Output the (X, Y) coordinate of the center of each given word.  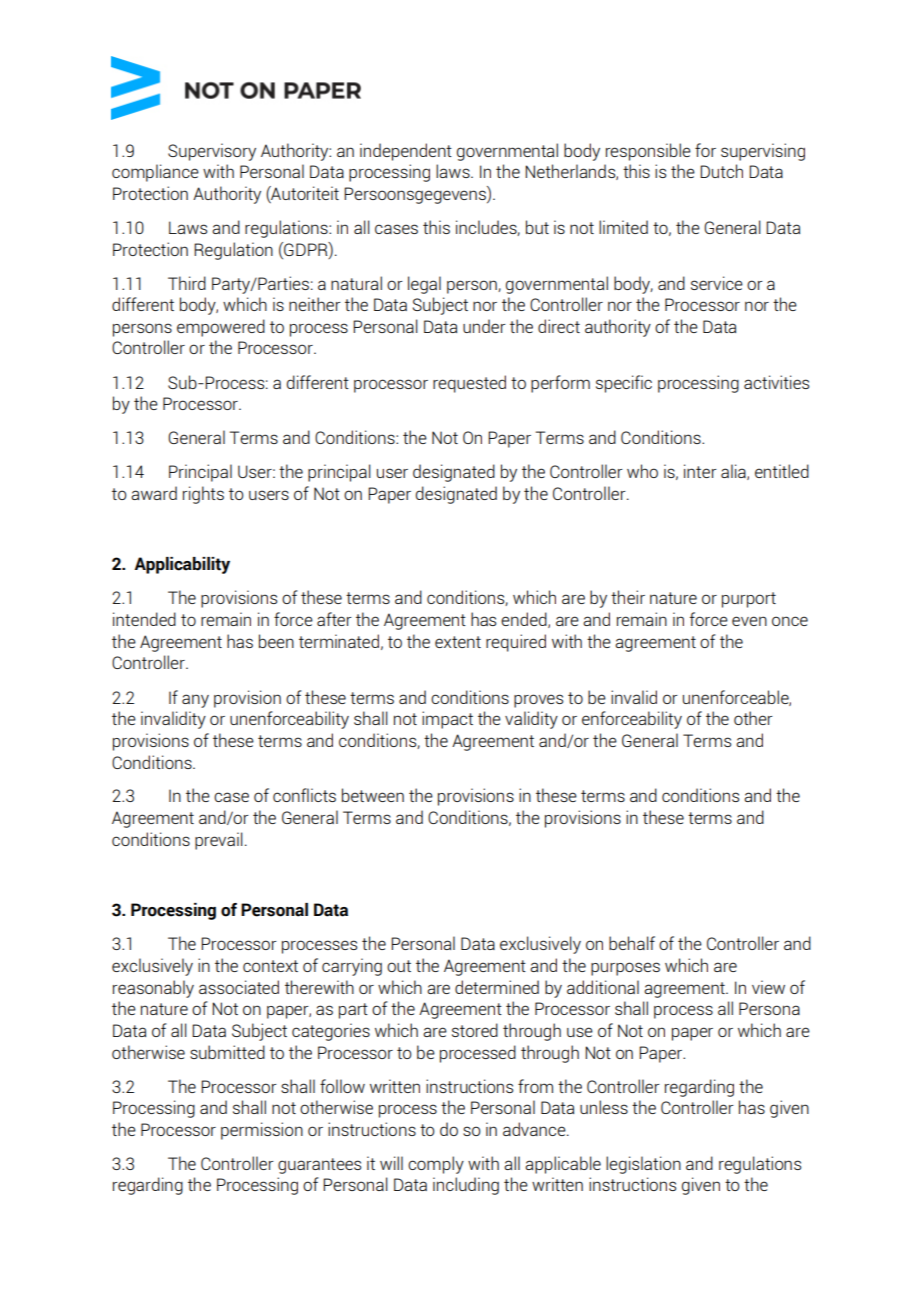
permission (262, 1131)
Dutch (721, 171)
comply (436, 1165)
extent (458, 642)
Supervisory (212, 152)
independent (406, 152)
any (195, 701)
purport (749, 600)
